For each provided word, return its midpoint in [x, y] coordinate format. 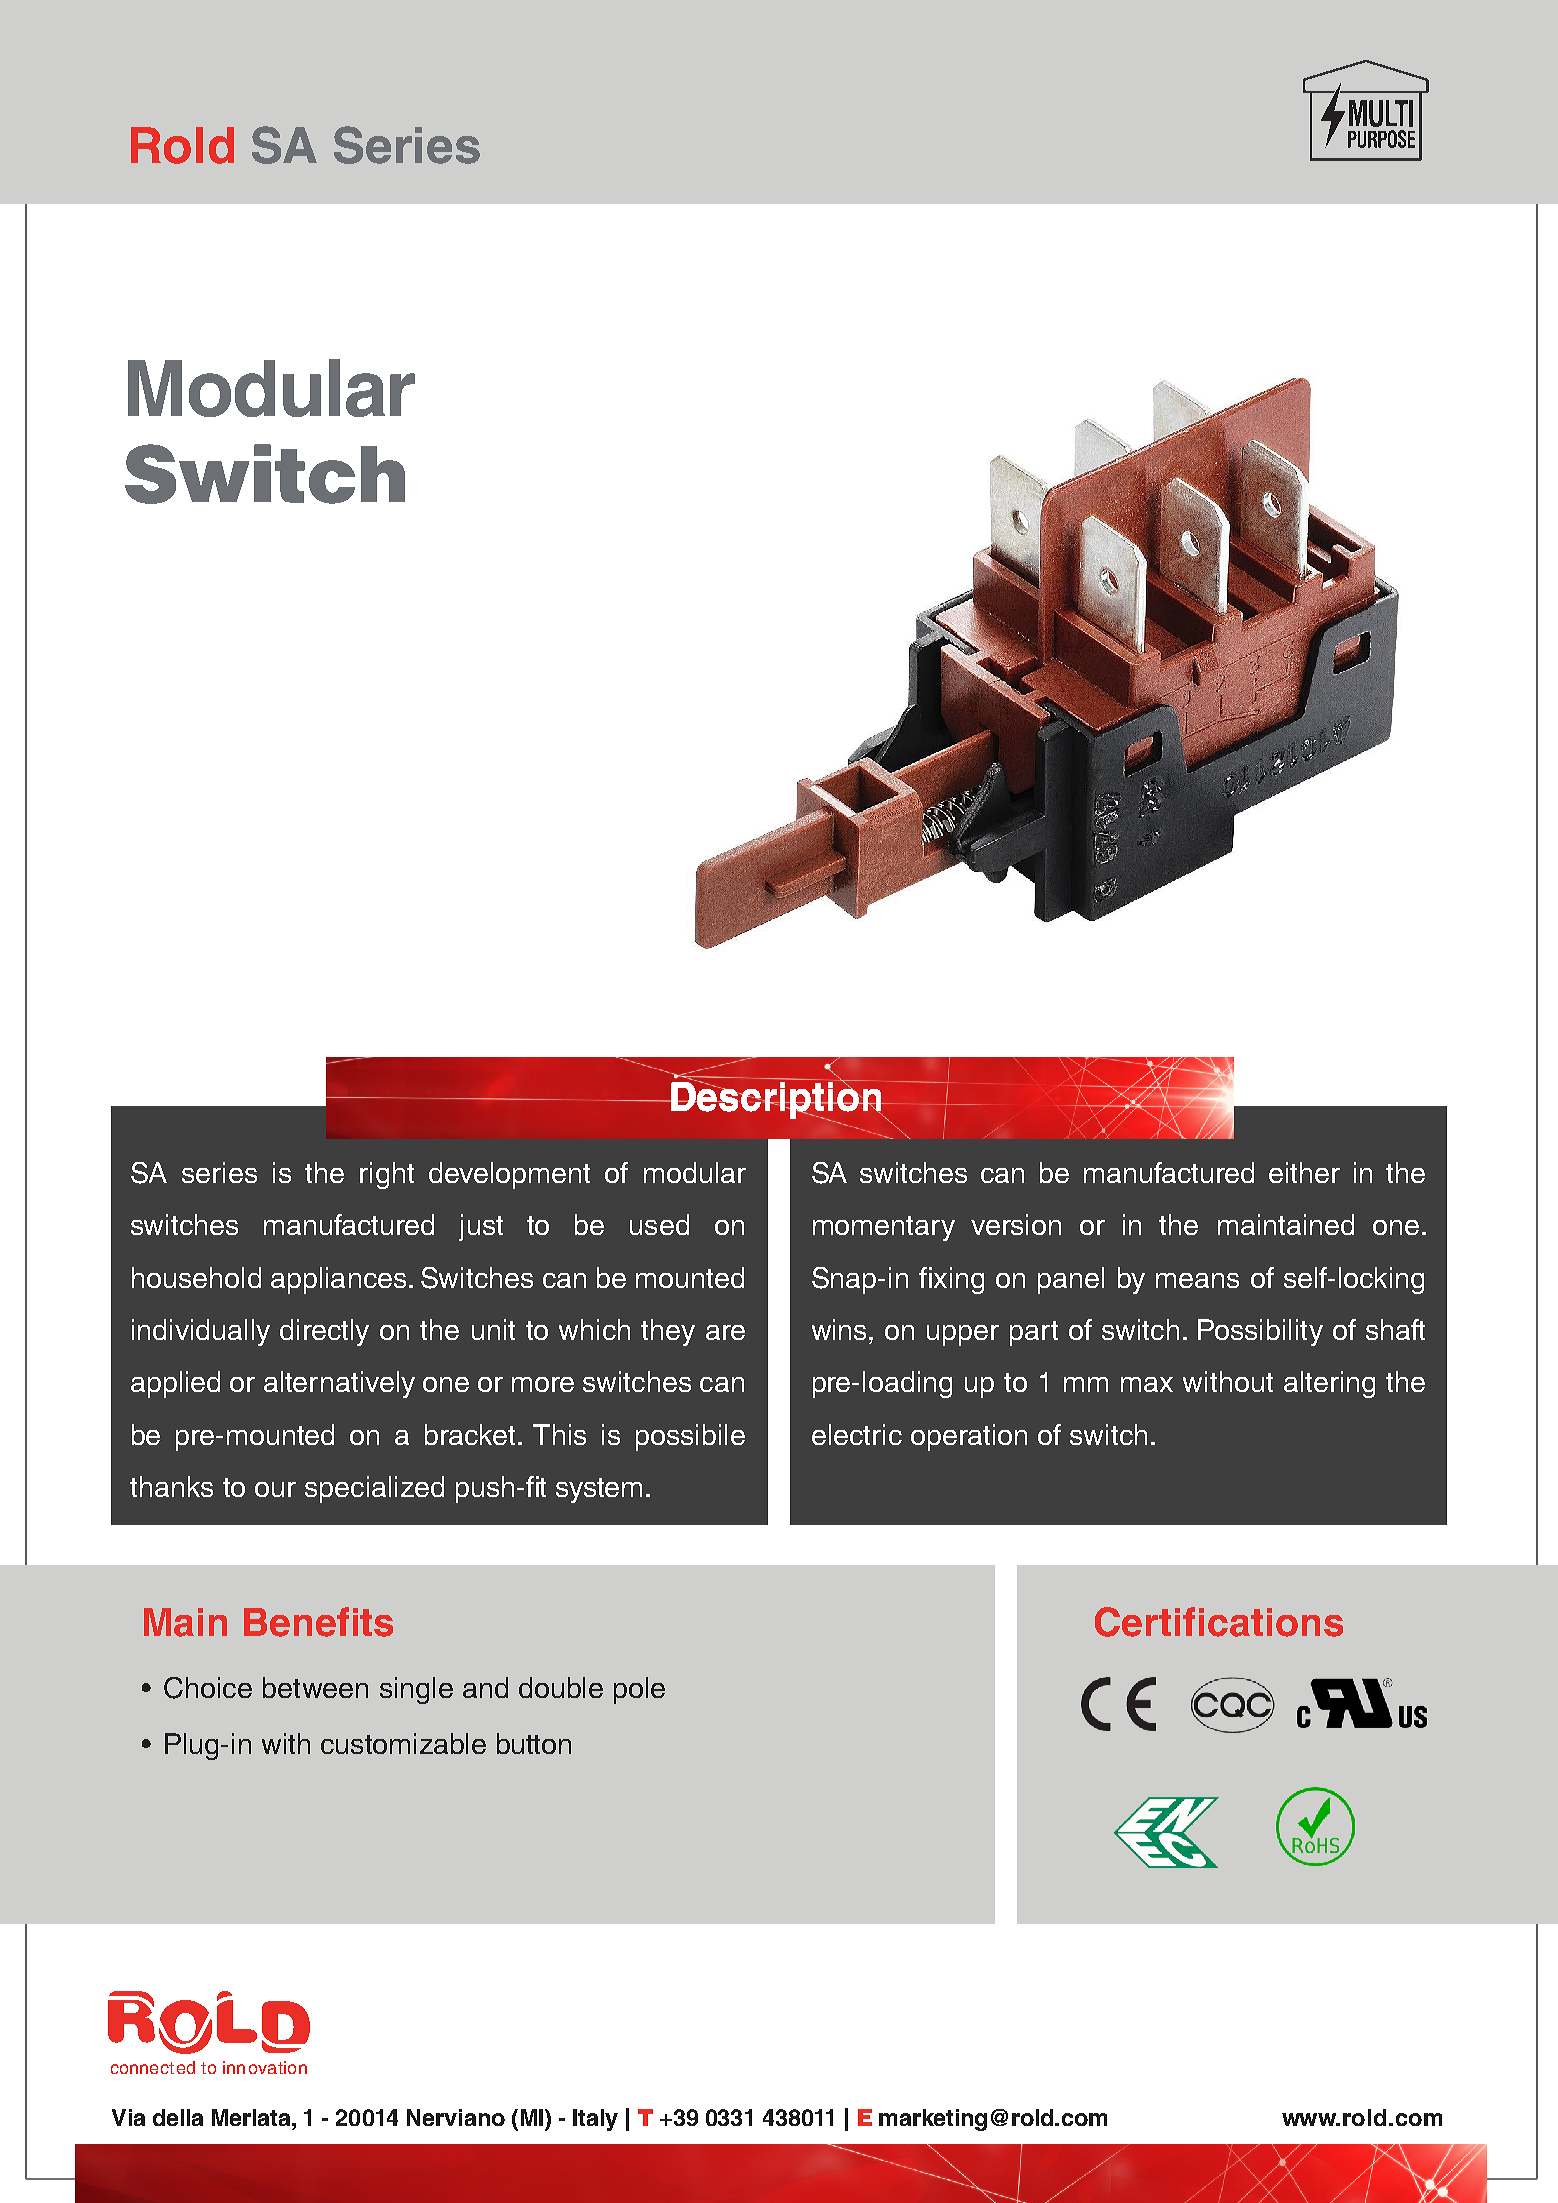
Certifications [1219, 1622]
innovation [265, 2067]
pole [639, 1690]
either [1304, 1172]
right [387, 1175]
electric [857, 1434]
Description [776, 1100]
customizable [403, 1743]
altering [1329, 1384]
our [275, 1489]
